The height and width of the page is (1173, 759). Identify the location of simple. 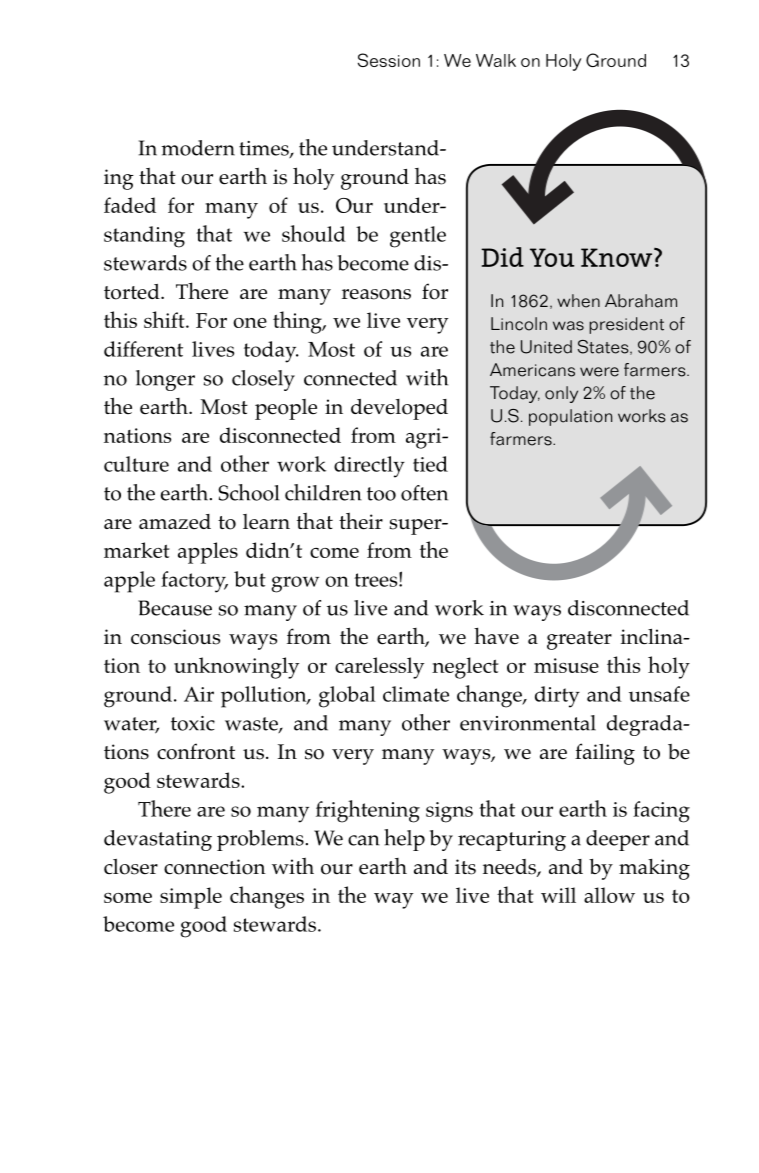
(191, 898).
